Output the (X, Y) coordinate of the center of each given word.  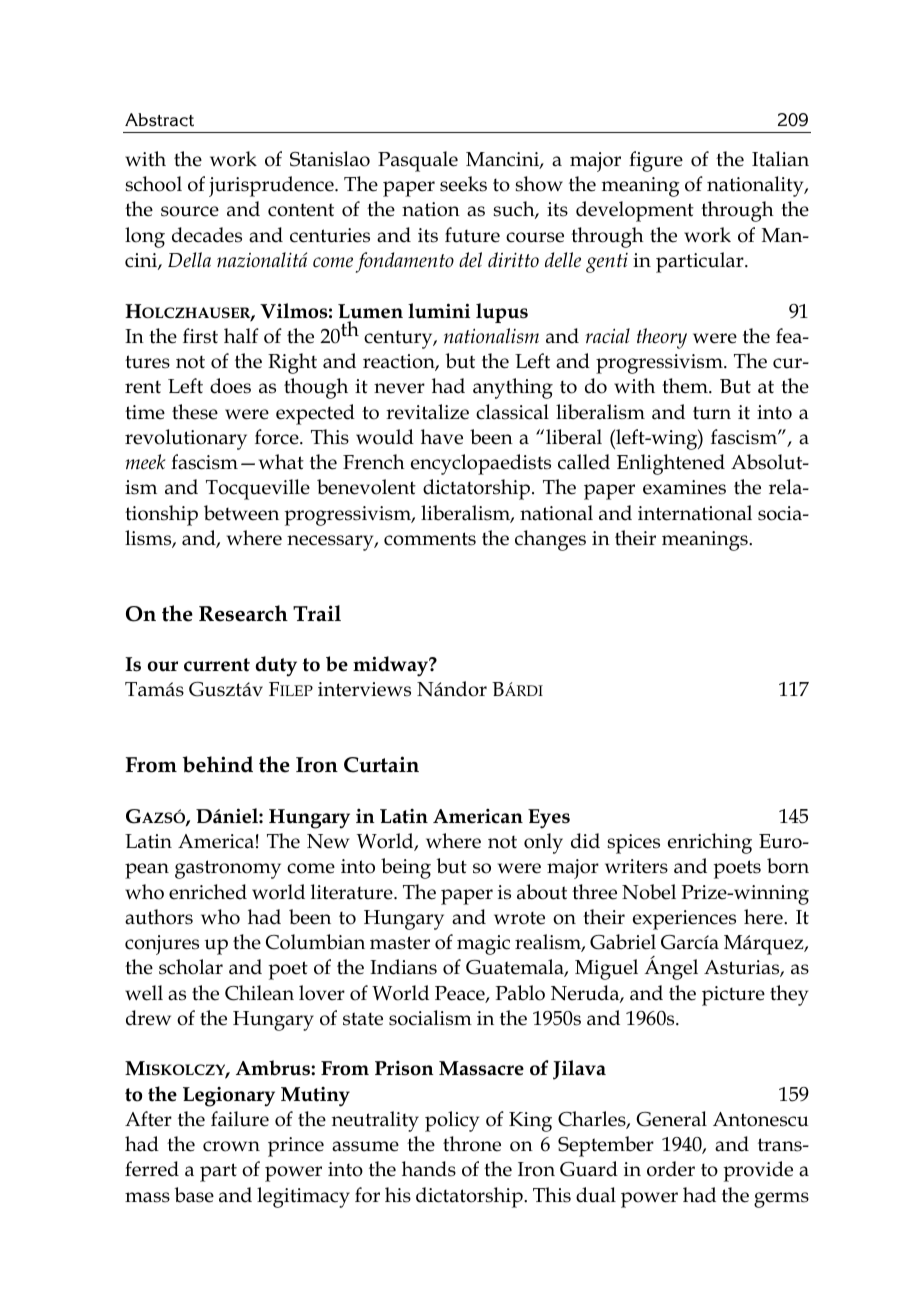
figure (656, 161)
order (671, 1169)
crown (231, 1146)
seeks (463, 184)
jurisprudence (272, 186)
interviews (364, 689)
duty (276, 666)
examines (684, 487)
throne (472, 1144)
